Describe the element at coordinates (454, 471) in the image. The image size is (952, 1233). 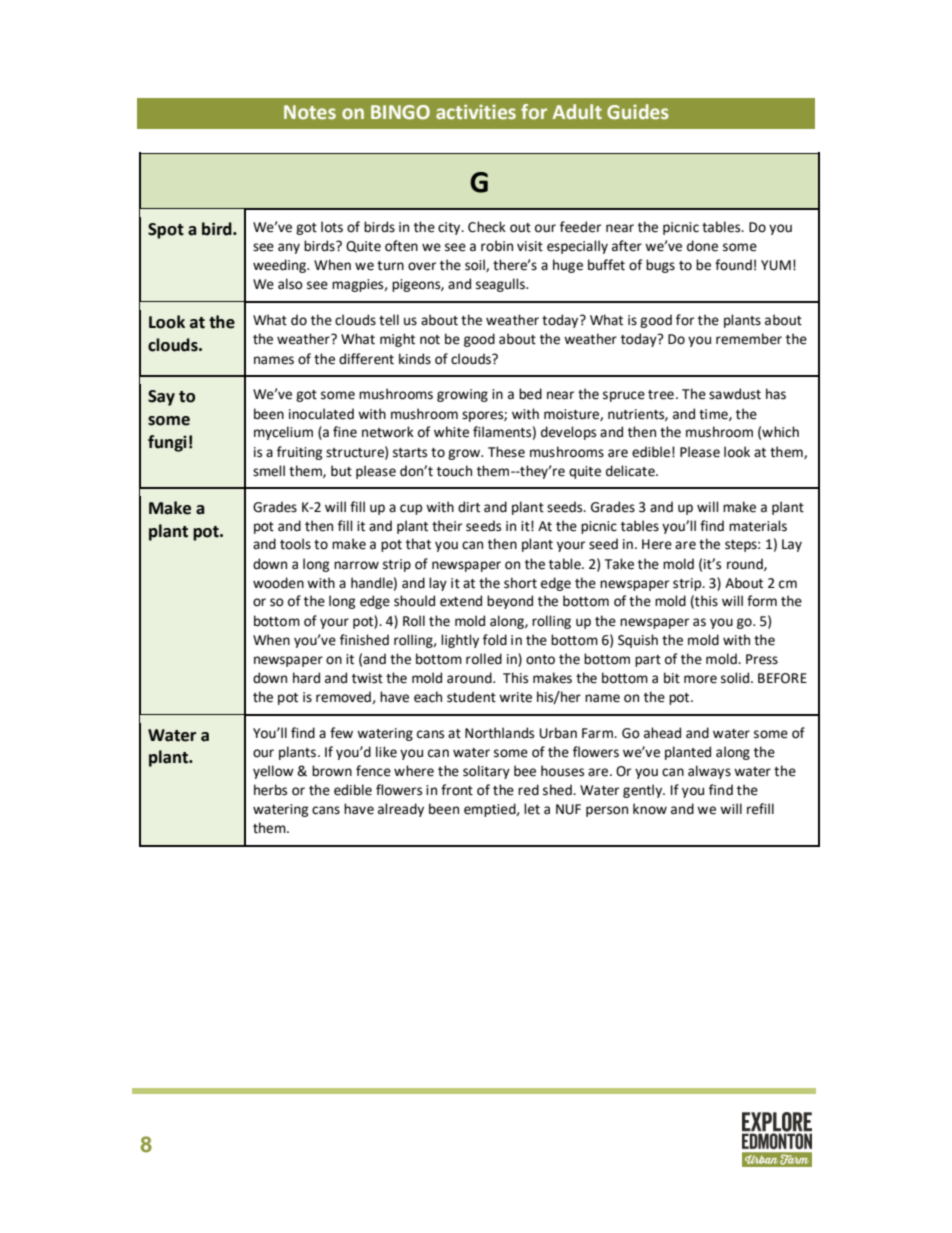
I see `touch` at that location.
